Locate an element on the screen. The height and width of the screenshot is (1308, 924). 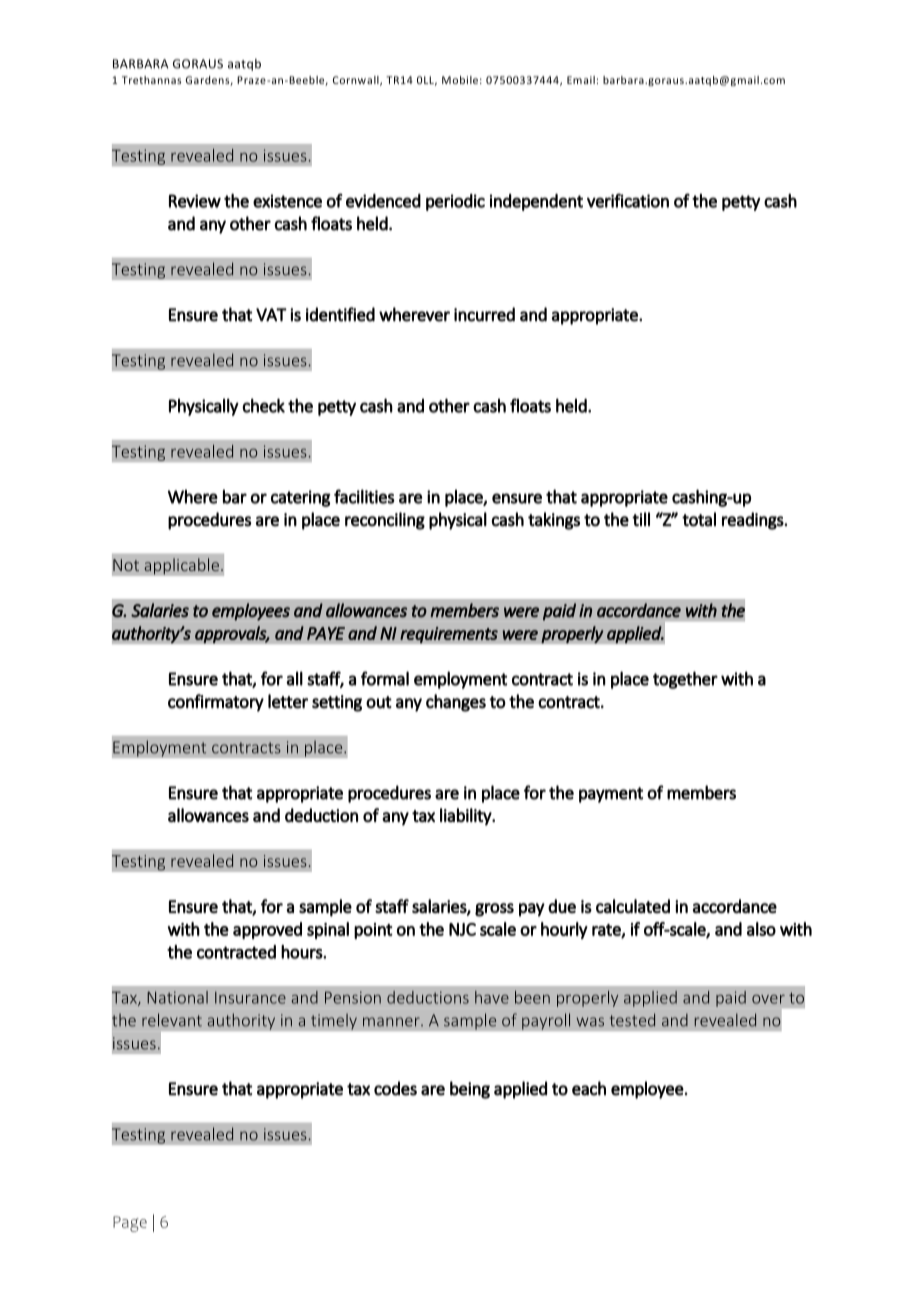
total is located at coordinates (699, 519).
